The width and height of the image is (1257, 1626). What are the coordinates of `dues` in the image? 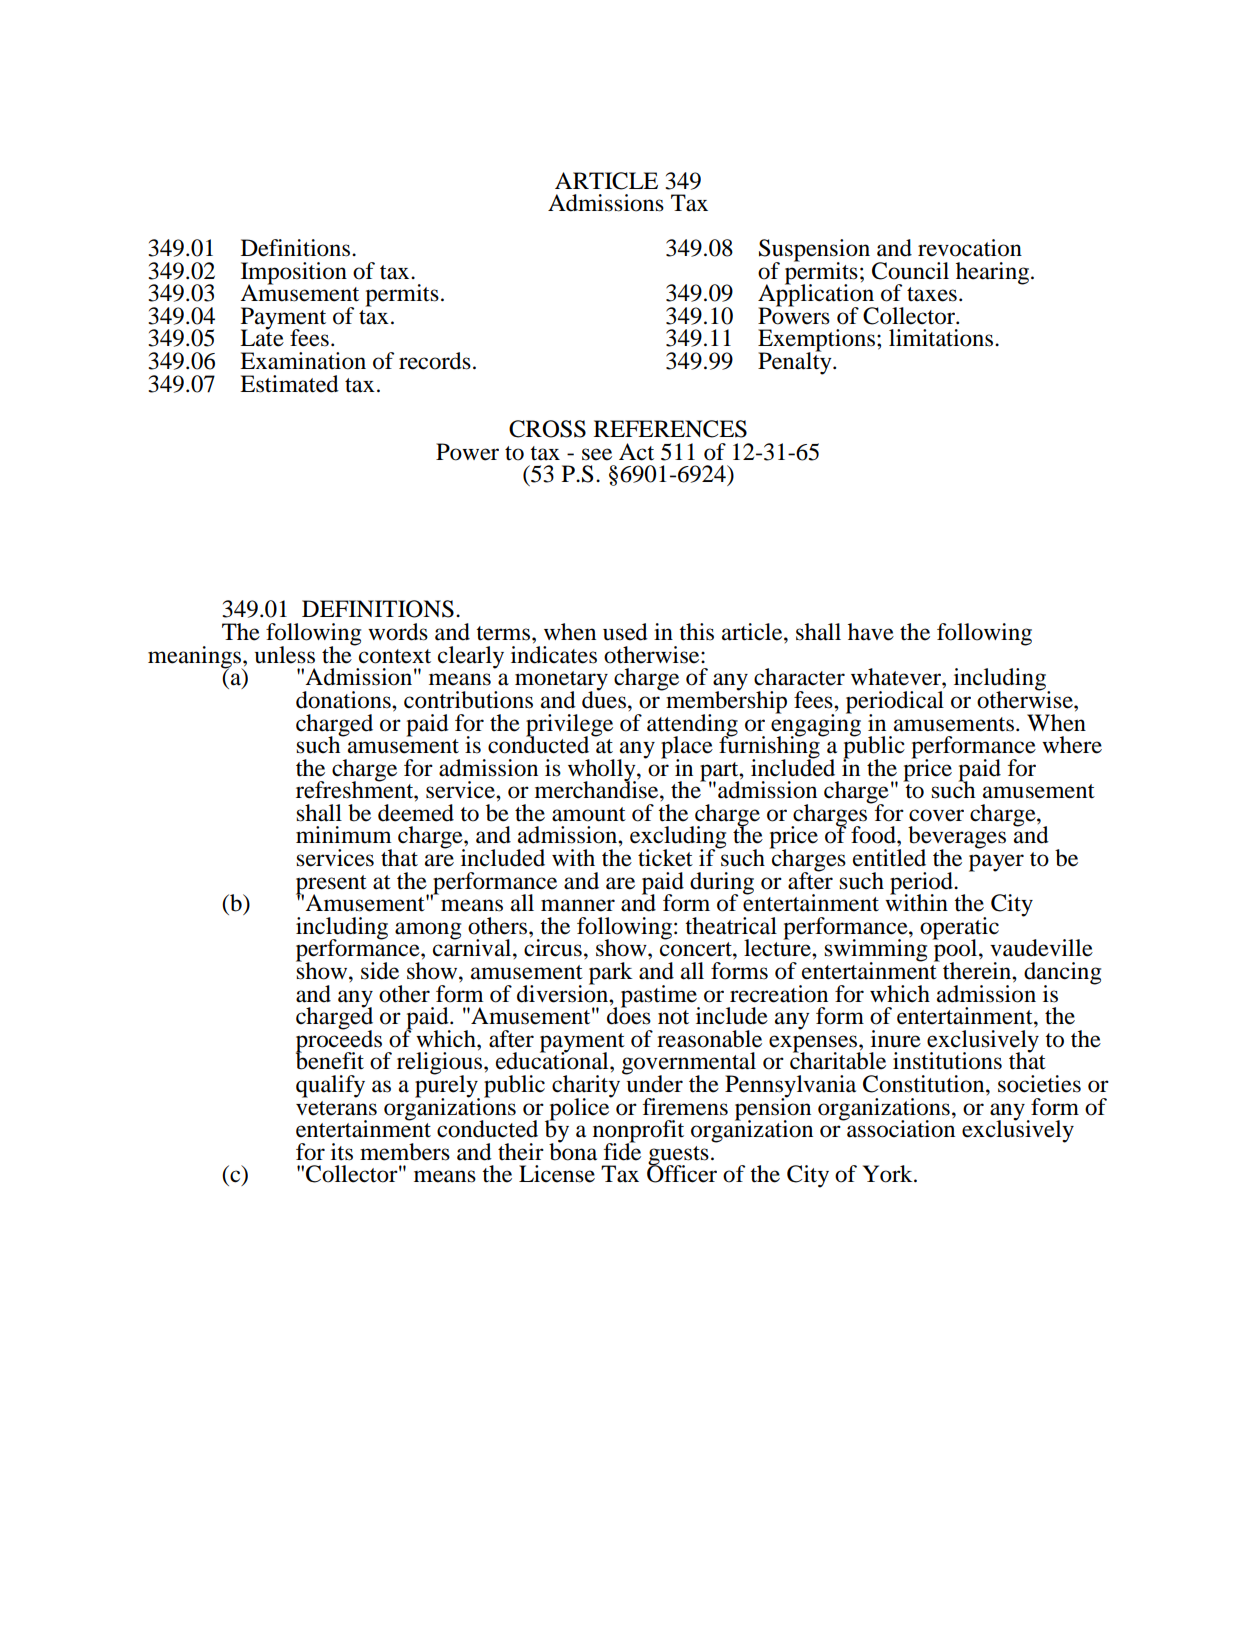 It's located at (604, 699).
